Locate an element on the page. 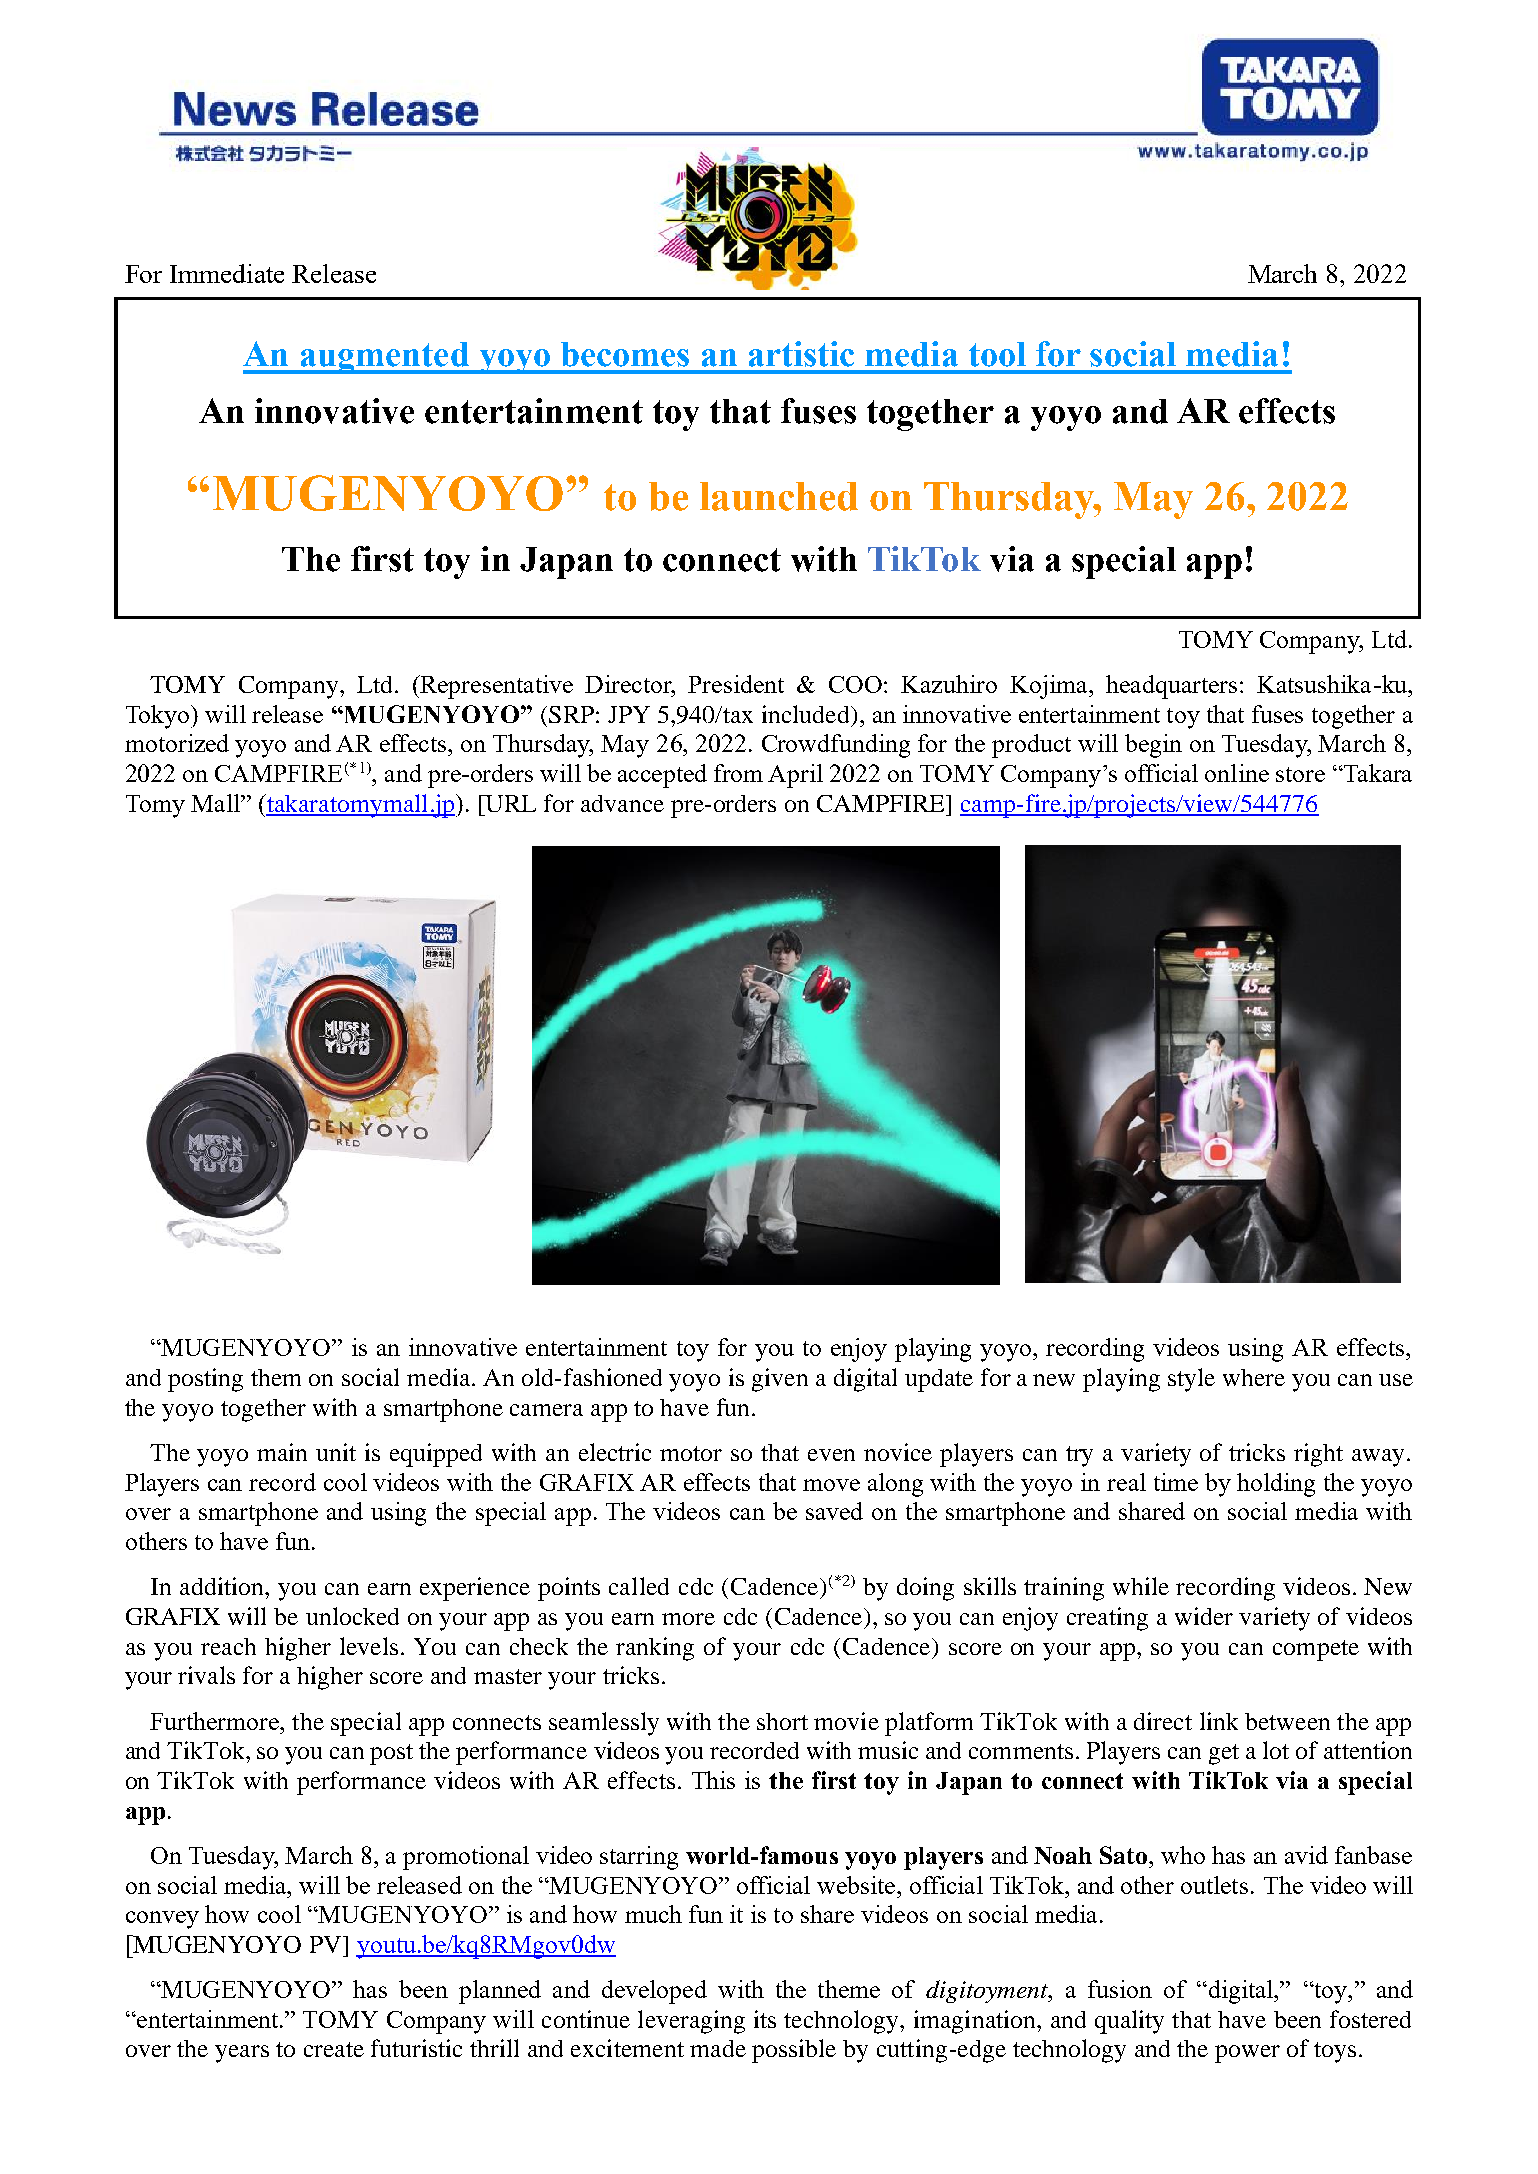  create is located at coordinates (334, 2049).
